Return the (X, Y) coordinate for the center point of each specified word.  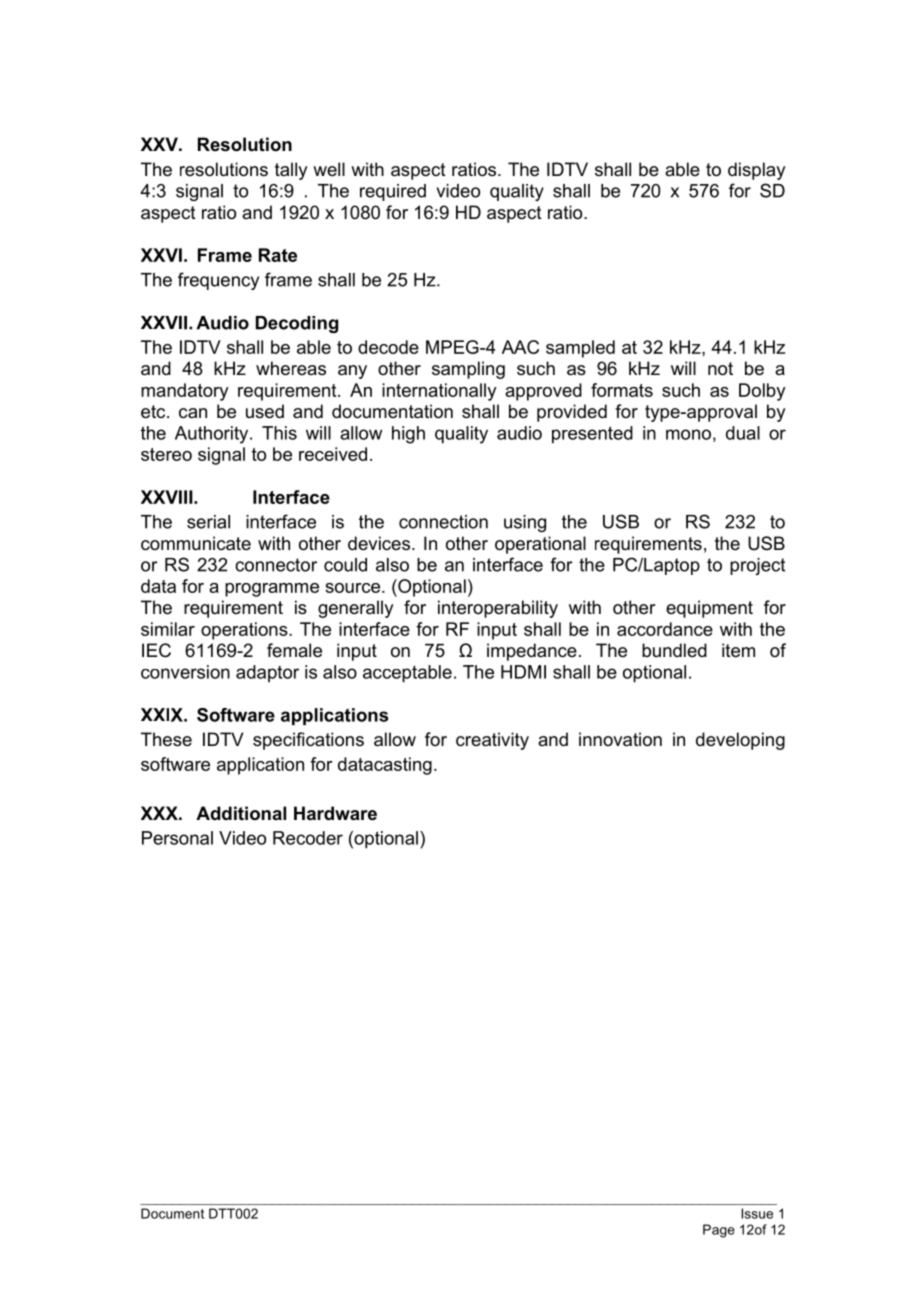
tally (291, 171)
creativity (492, 741)
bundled (674, 650)
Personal (177, 838)
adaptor (267, 673)
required (393, 192)
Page (719, 1231)
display (756, 171)
